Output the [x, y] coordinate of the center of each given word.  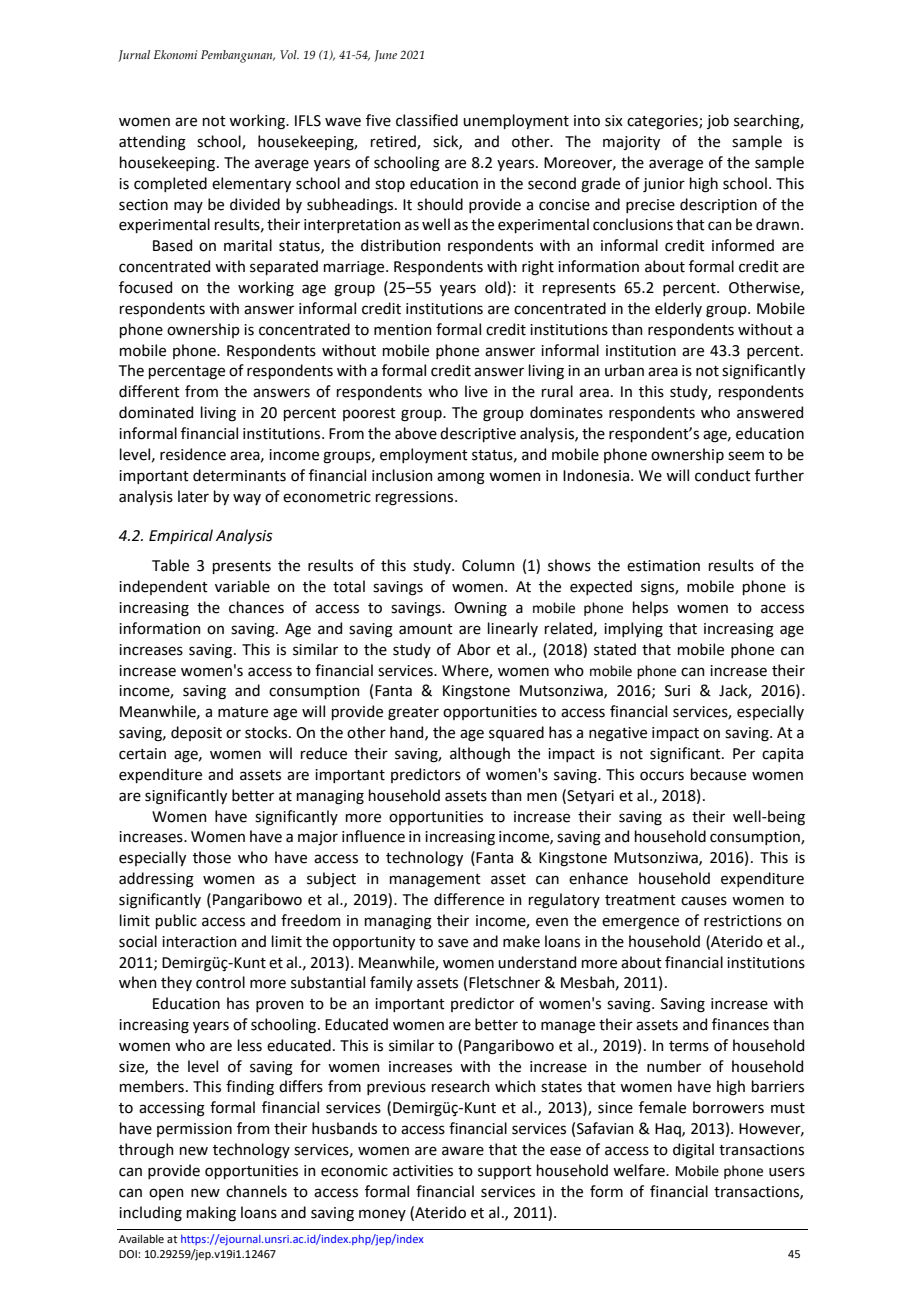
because [718, 774]
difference [469, 899]
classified [427, 120]
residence [193, 454]
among [461, 478]
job [718, 121]
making [211, 1214]
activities [423, 1171]
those [212, 857]
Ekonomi [176, 54]
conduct [723, 475]
